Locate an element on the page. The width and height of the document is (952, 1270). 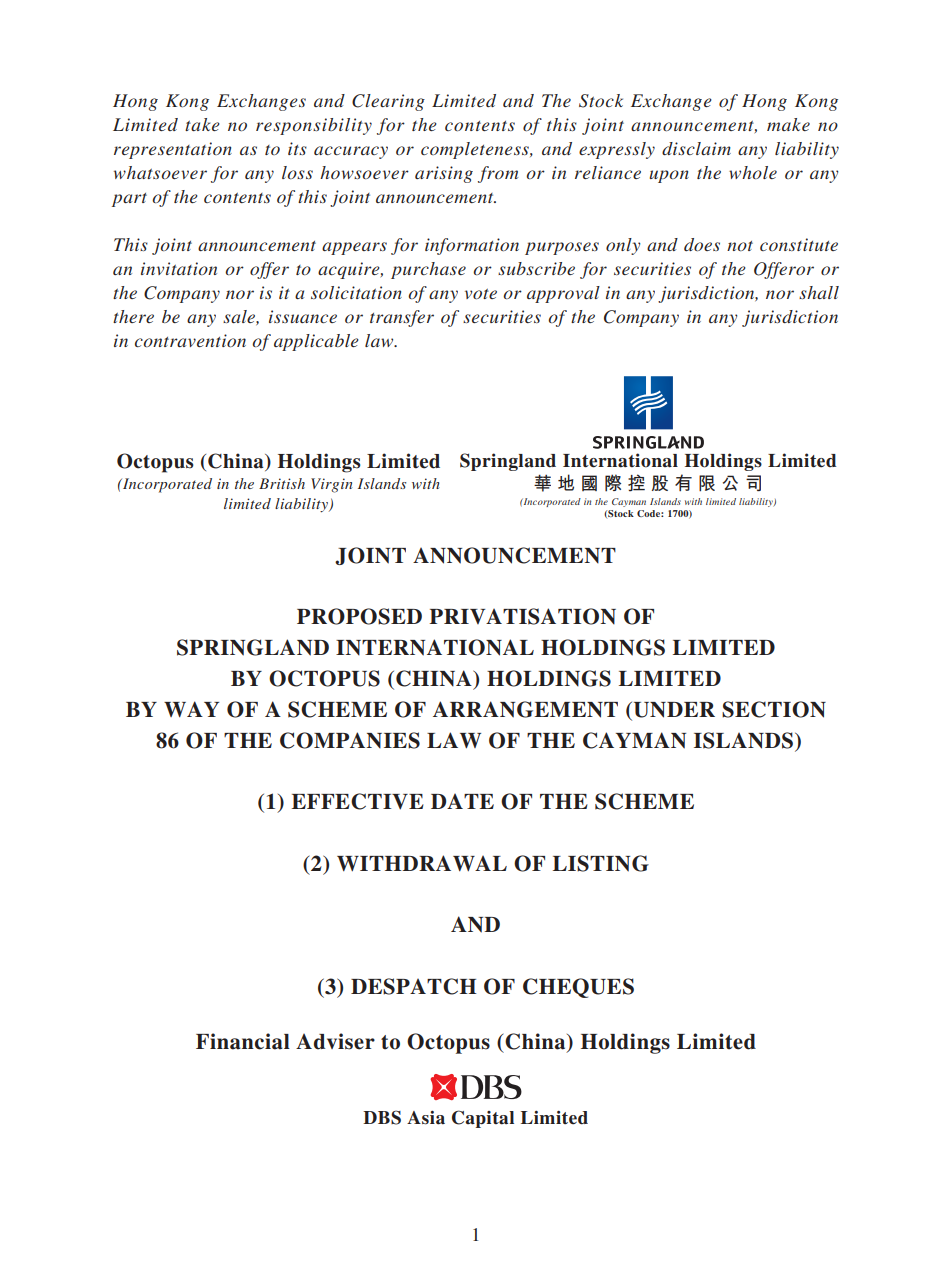
completeness is located at coordinates (476, 150).
